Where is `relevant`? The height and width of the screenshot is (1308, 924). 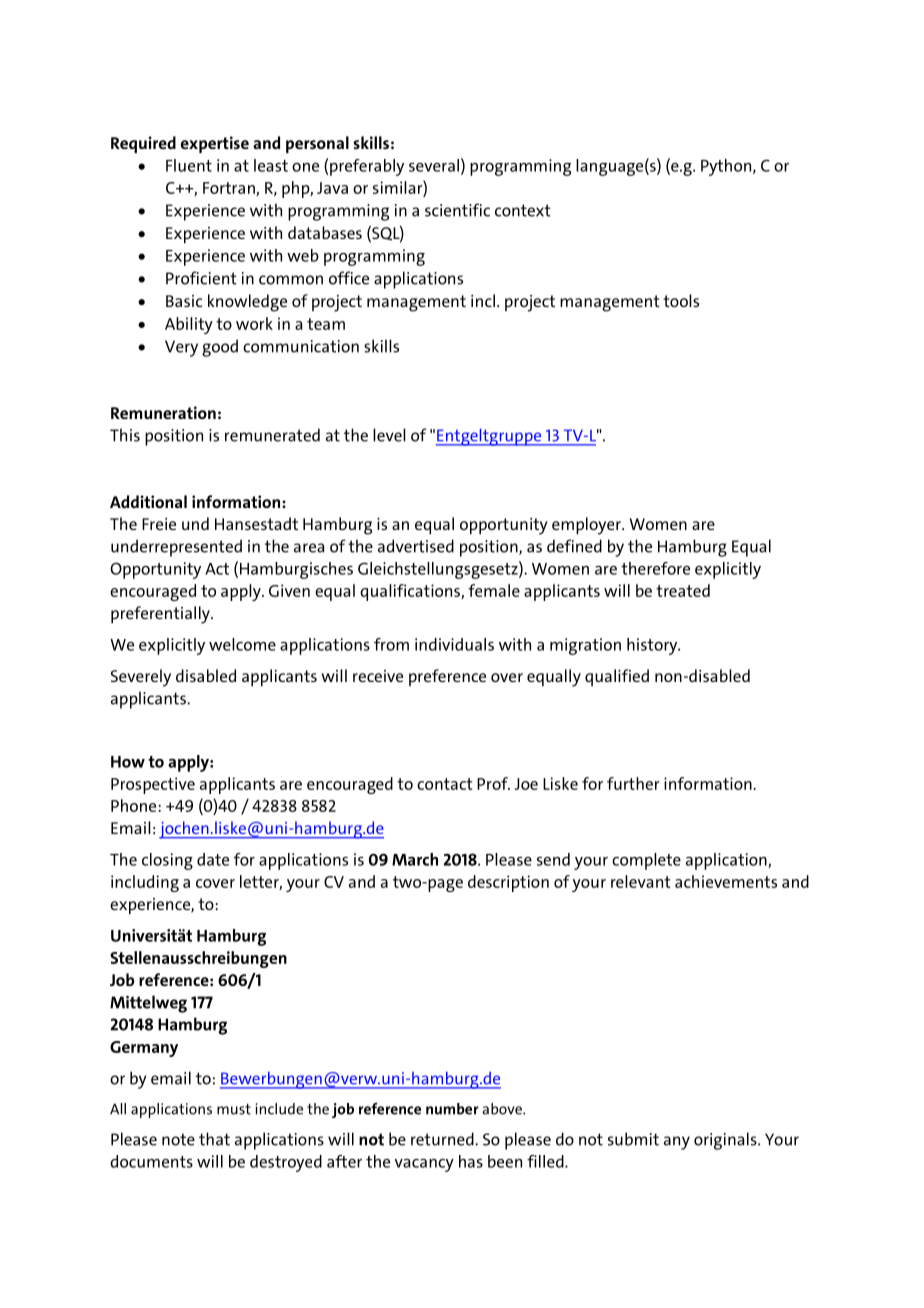
relevant is located at coordinates (640, 881).
